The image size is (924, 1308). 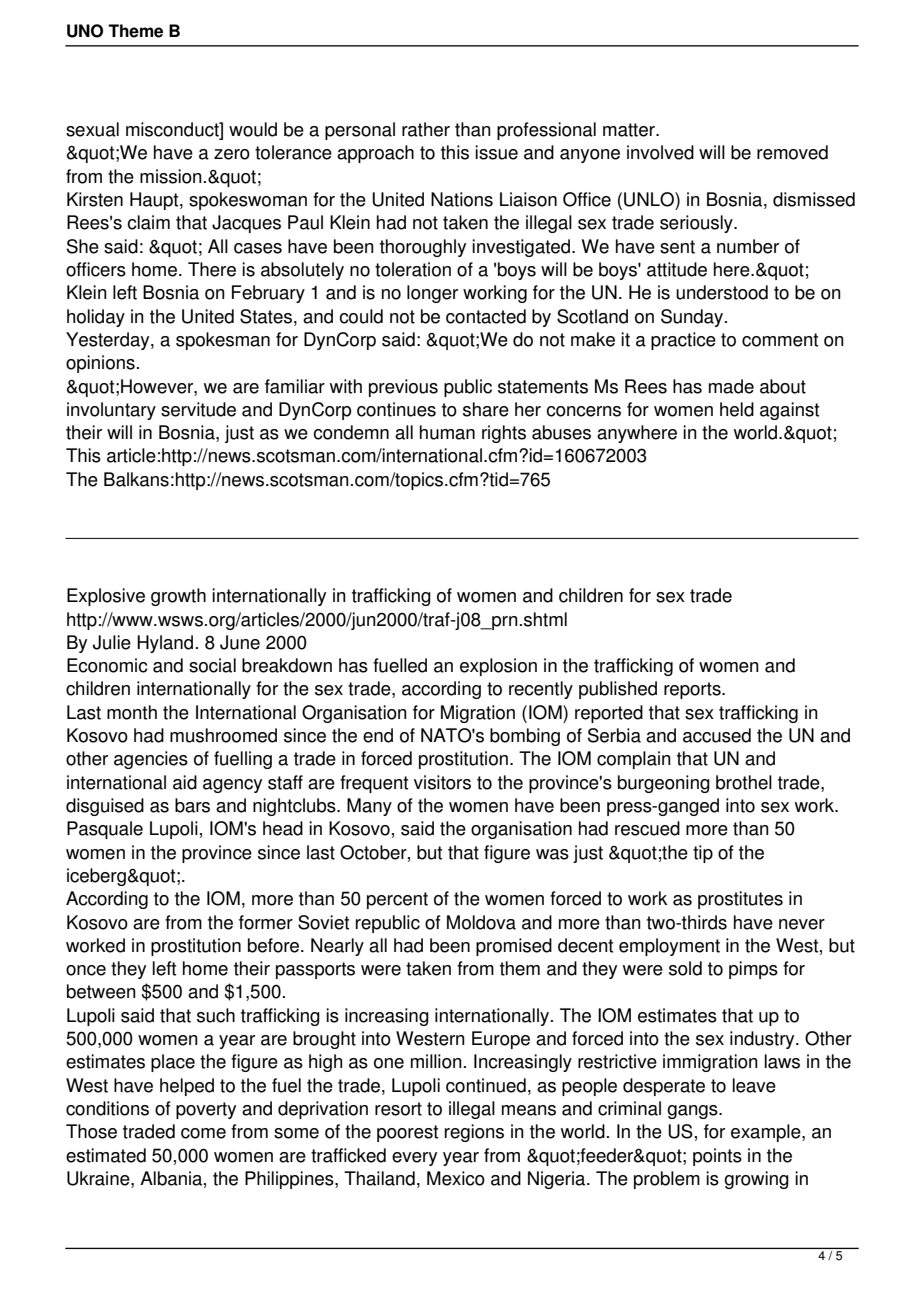 What do you see at coordinates (717, 1157) in the page?
I see `points` at bounding box center [717, 1157].
